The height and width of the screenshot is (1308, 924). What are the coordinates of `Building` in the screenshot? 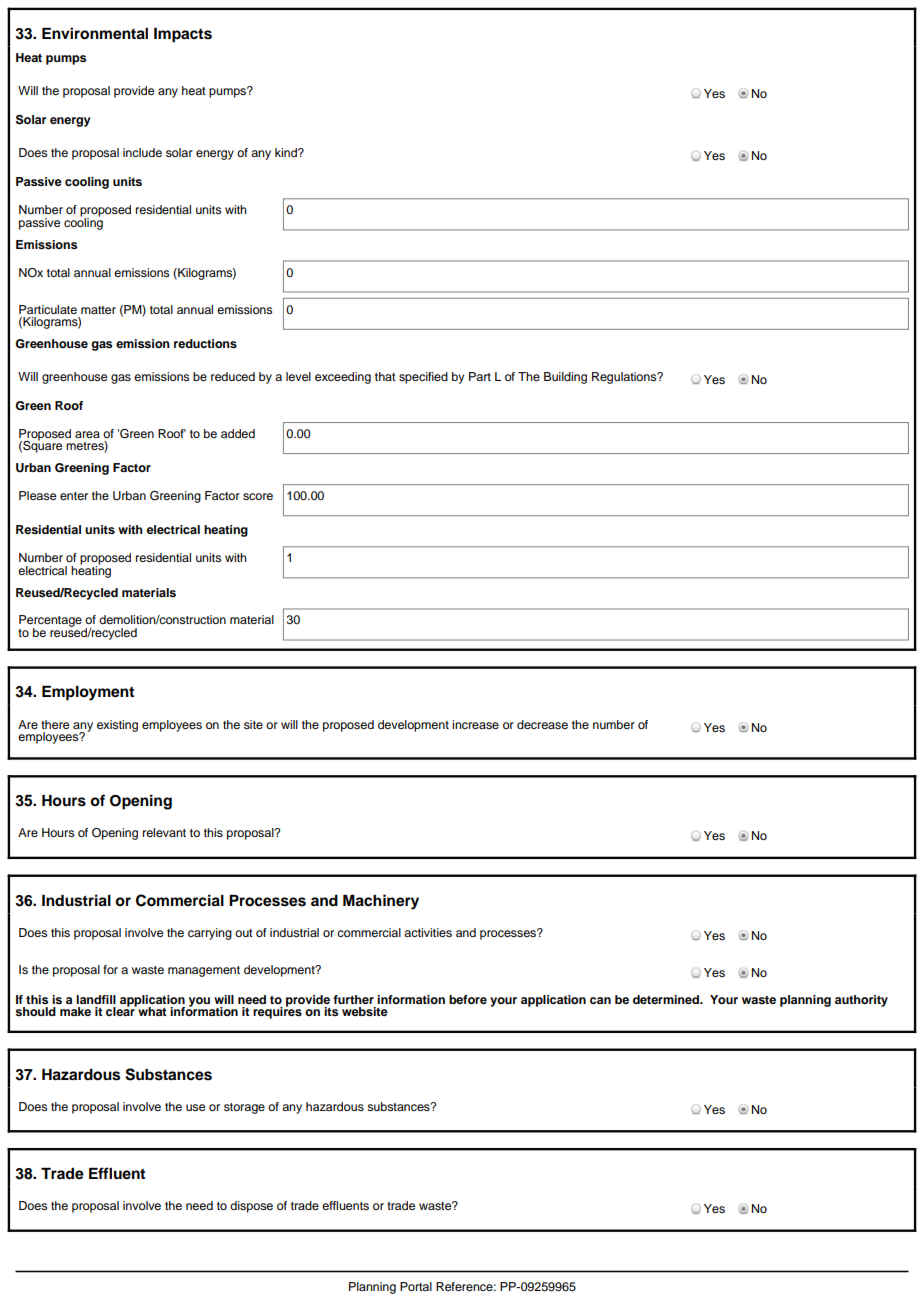 It's located at (565, 378).
